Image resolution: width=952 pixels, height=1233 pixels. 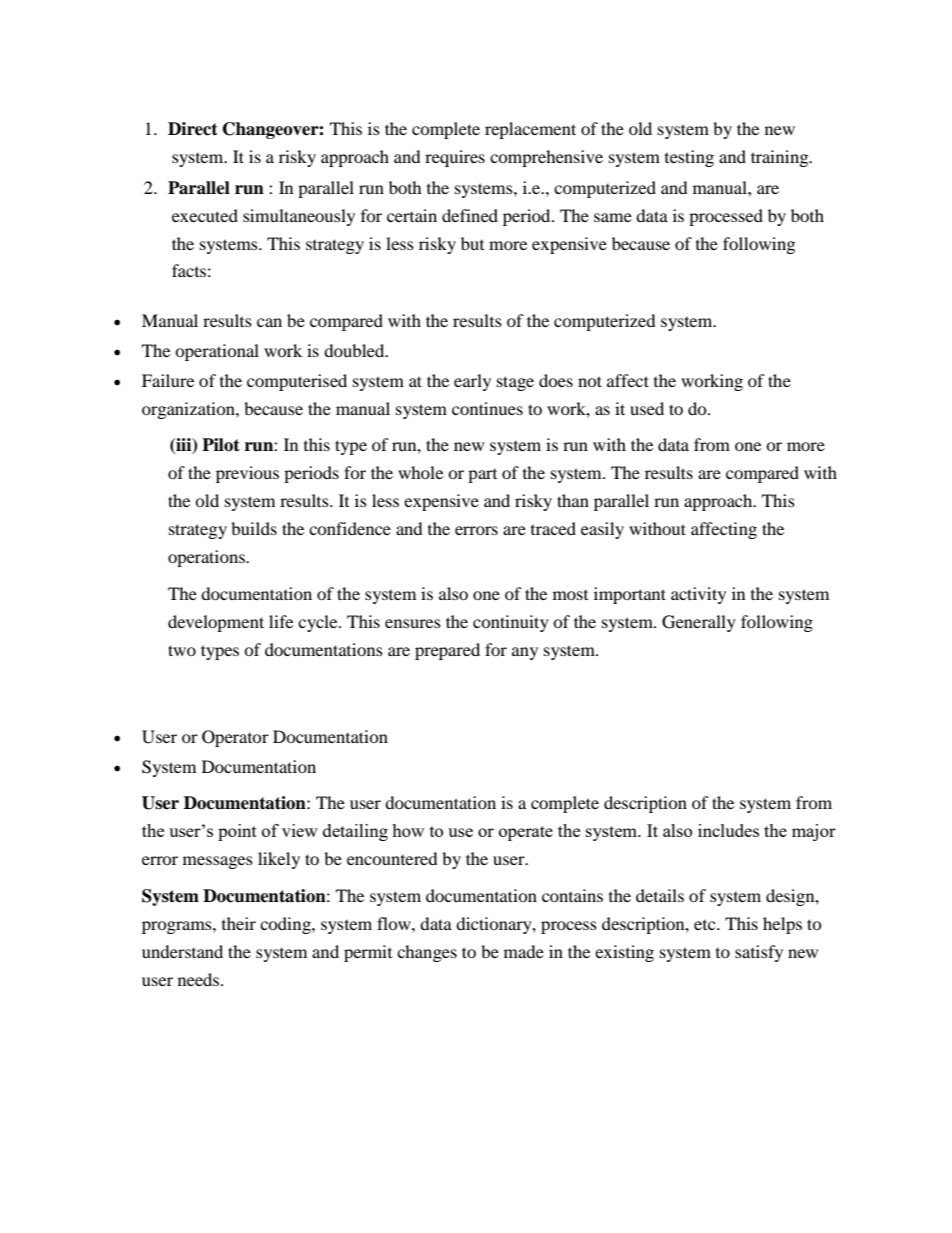 I want to click on made, so click(x=524, y=951).
